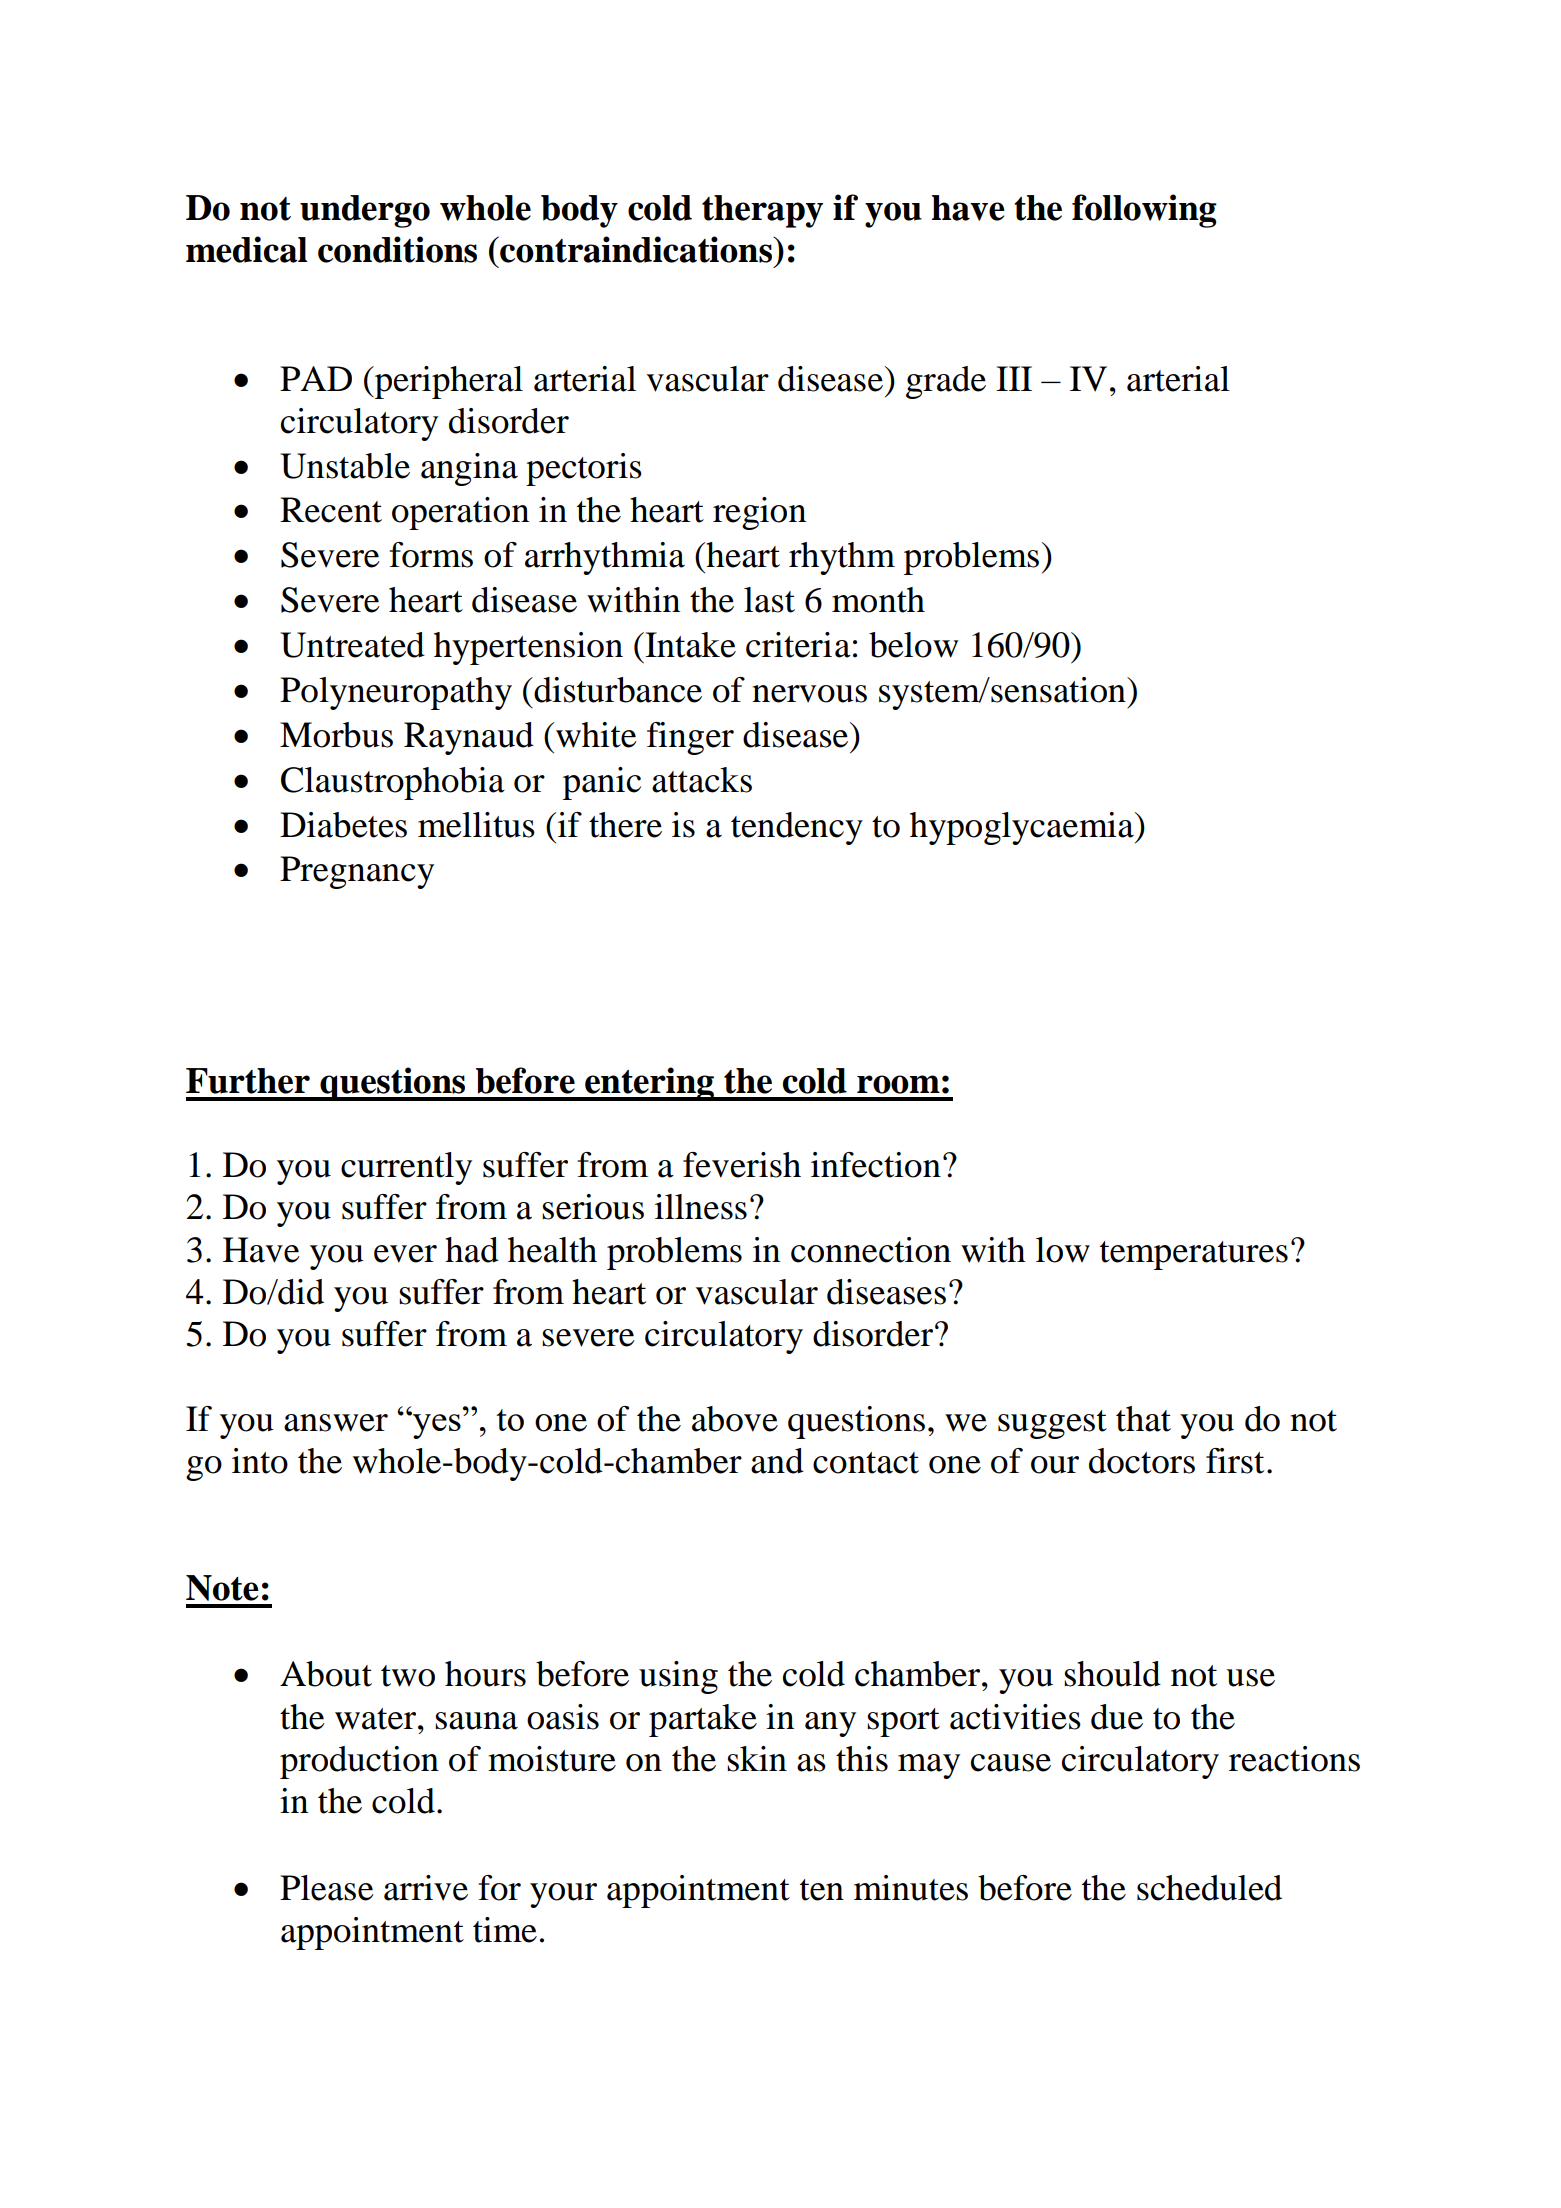 Image resolution: width=1561 pixels, height=2208 pixels. I want to click on skin, so click(757, 1759).
